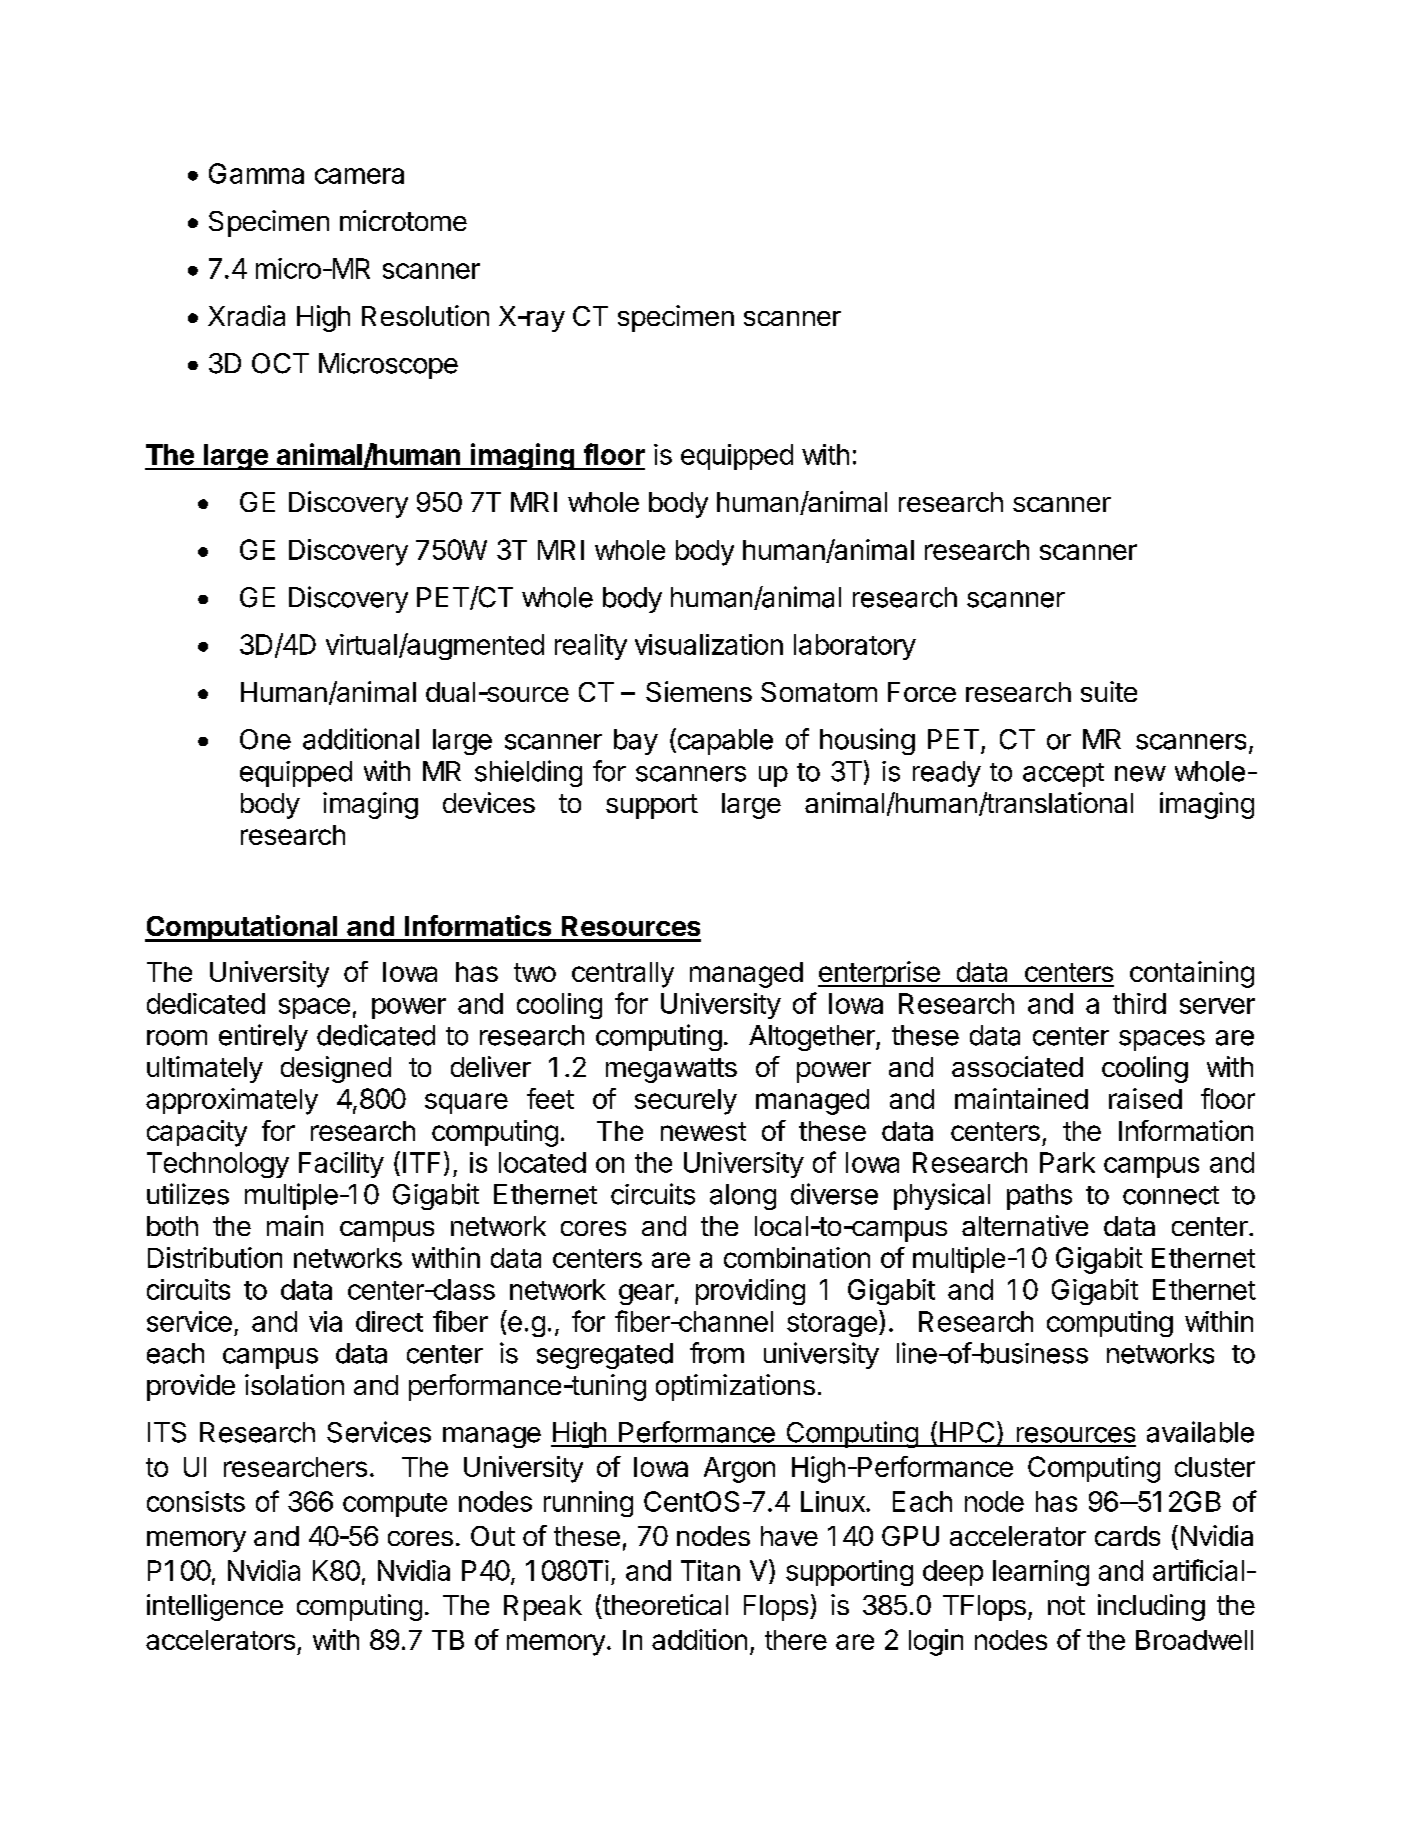 The image size is (1410, 1825). Describe the element at coordinates (242, 928) in the screenshot. I see `Computational` at that location.
